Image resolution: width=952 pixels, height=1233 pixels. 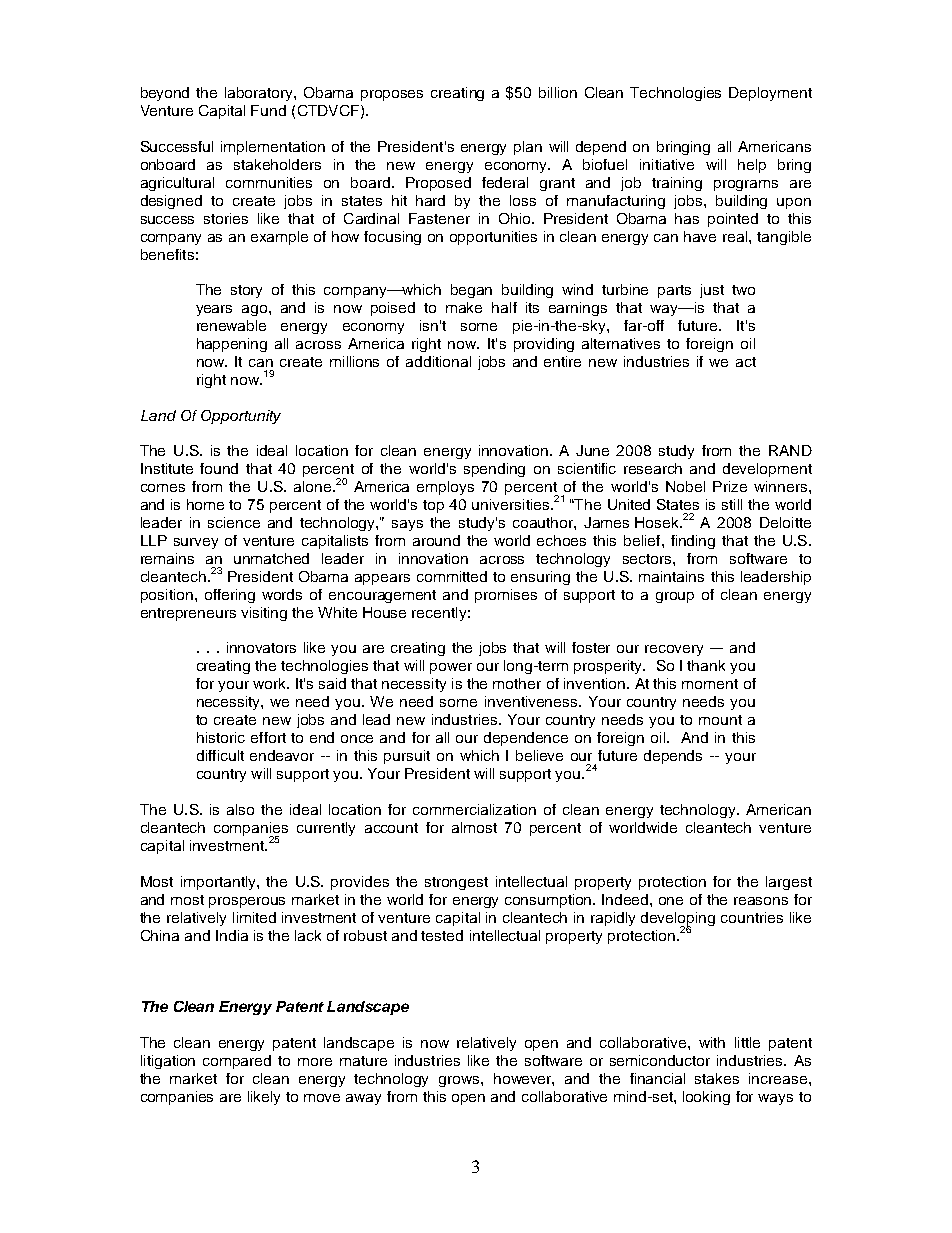 I want to click on Deployment, so click(x=770, y=94).
